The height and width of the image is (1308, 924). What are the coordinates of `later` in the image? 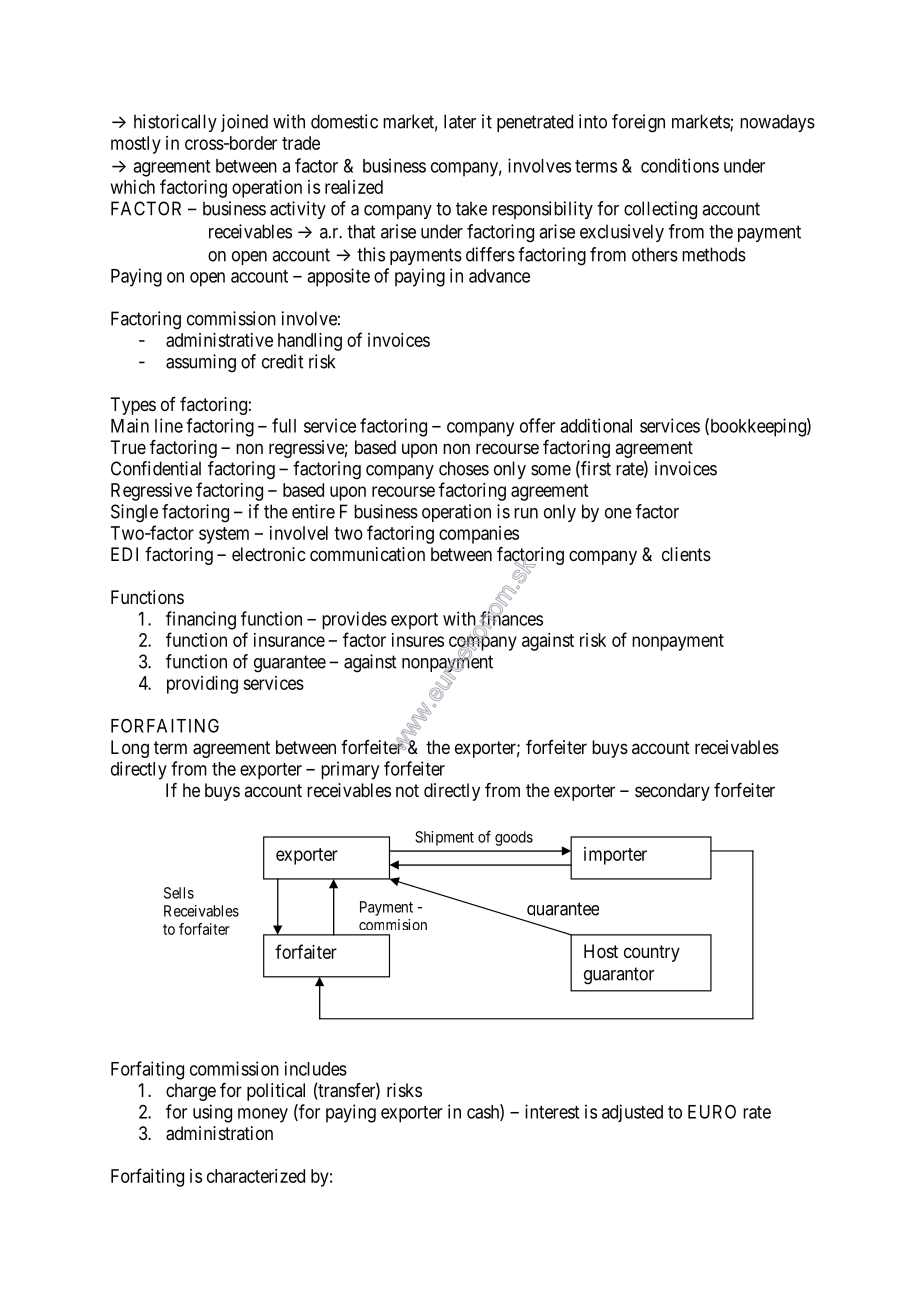 It's located at (460, 121).
